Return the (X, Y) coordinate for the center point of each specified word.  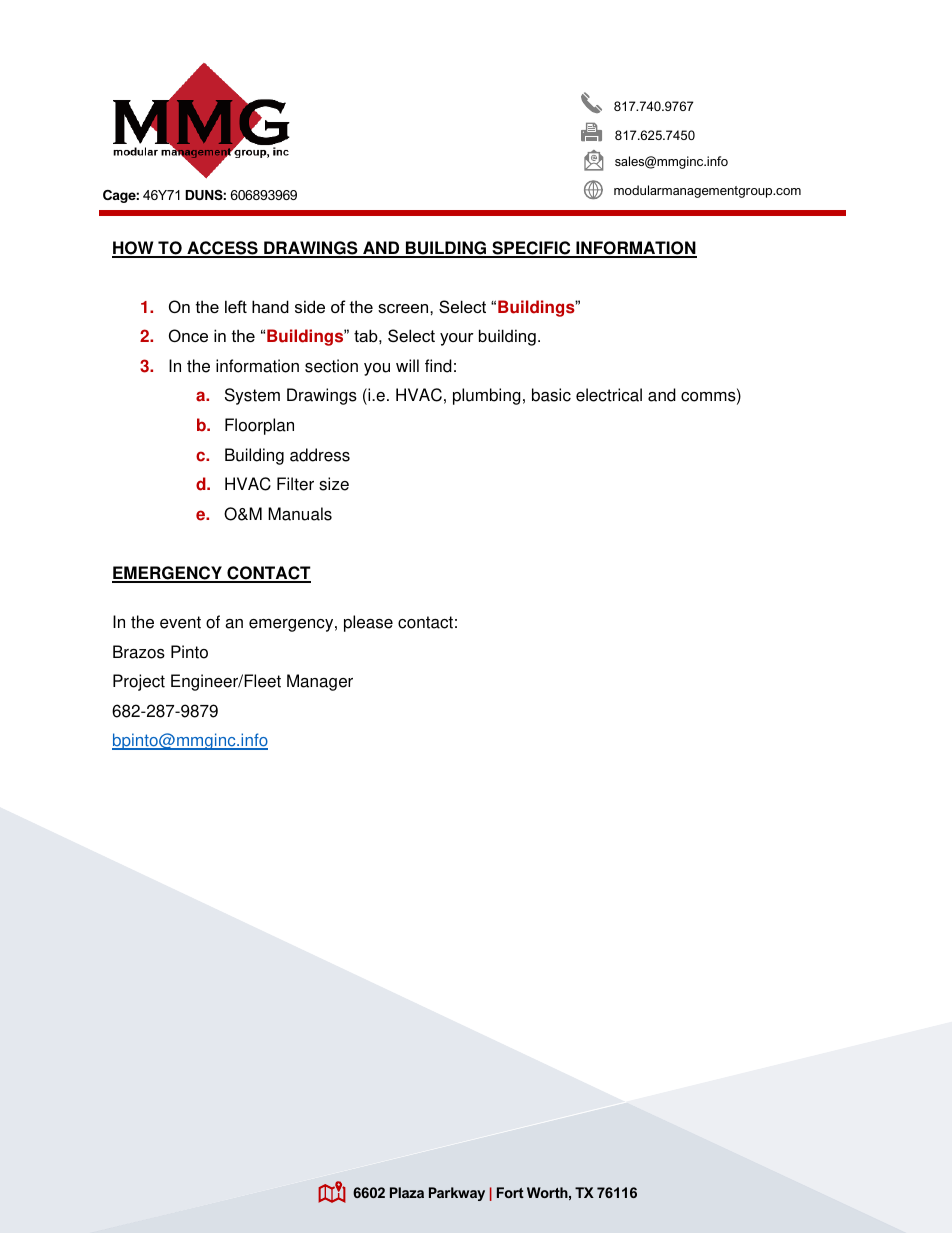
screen (404, 308)
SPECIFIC (531, 249)
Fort (510, 1192)
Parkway (457, 1194)
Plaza (407, 1192)
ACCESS (222, 249)
